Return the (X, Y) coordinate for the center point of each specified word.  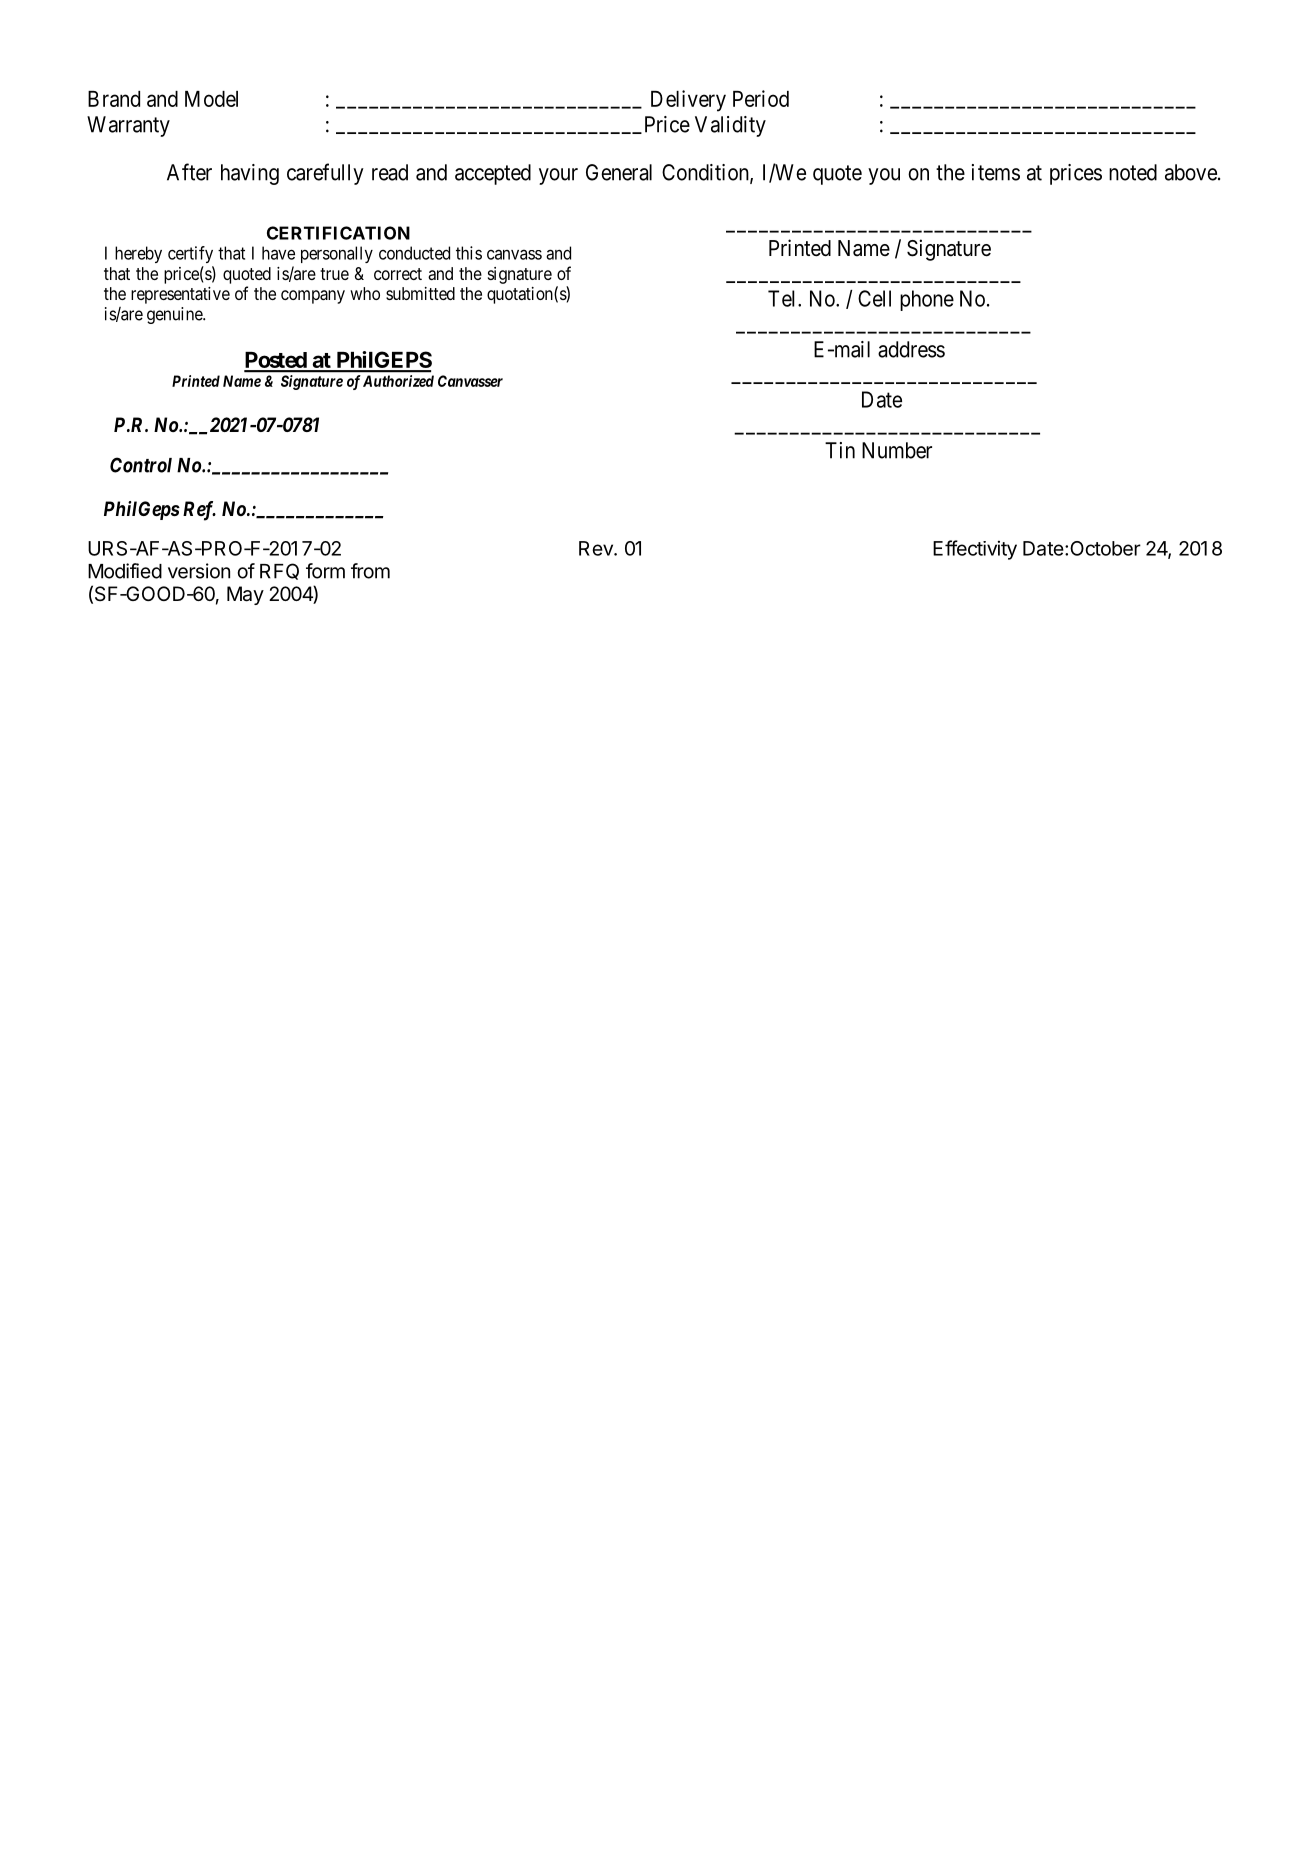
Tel (783, 298)
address (911, 349)
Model (211, 99)
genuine (175, 315)
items (996, 172)
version (199, 571)
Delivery (688, 101)
